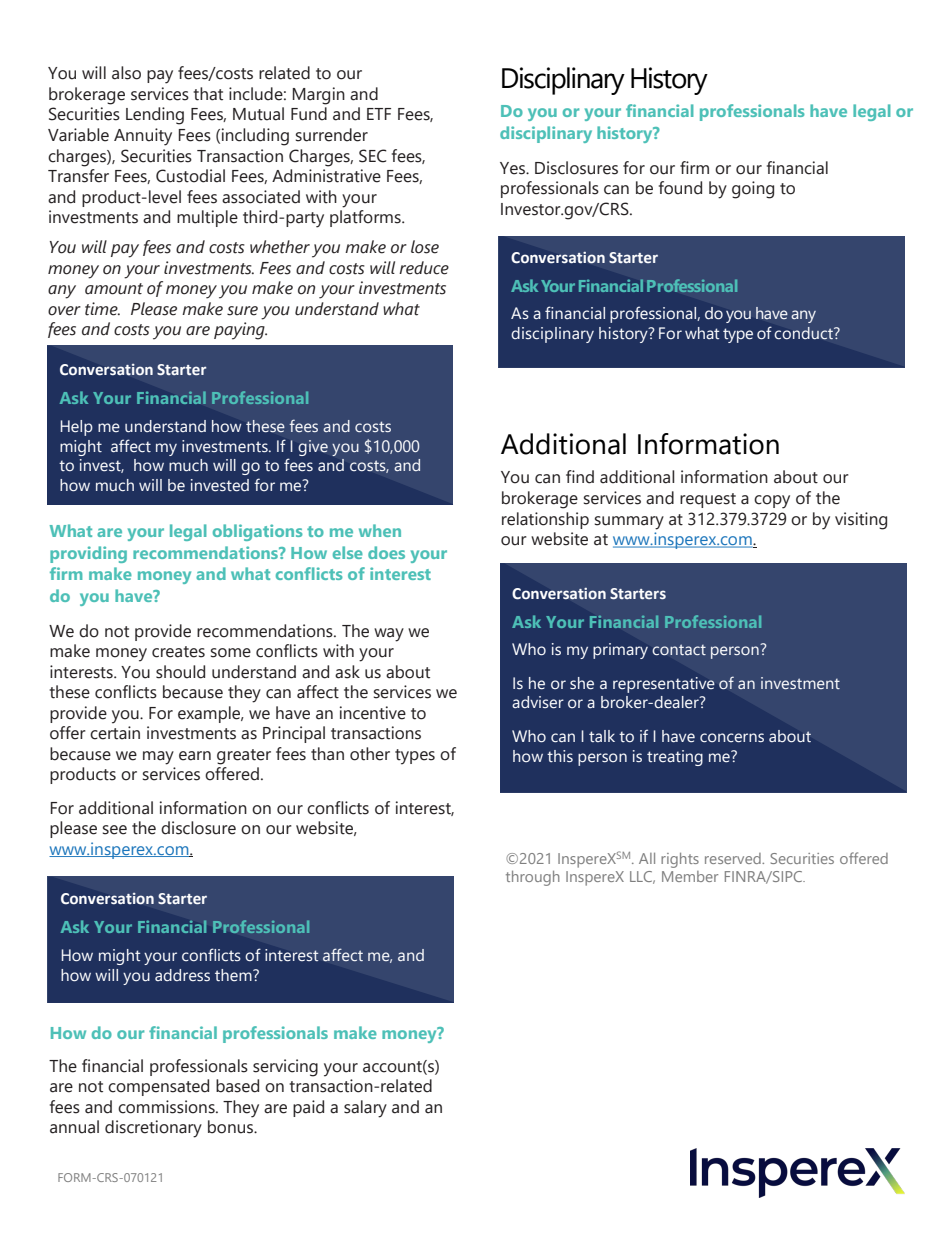  Describe the element at coordinates (365, 1109) in the document. I see `salary` at that location.
